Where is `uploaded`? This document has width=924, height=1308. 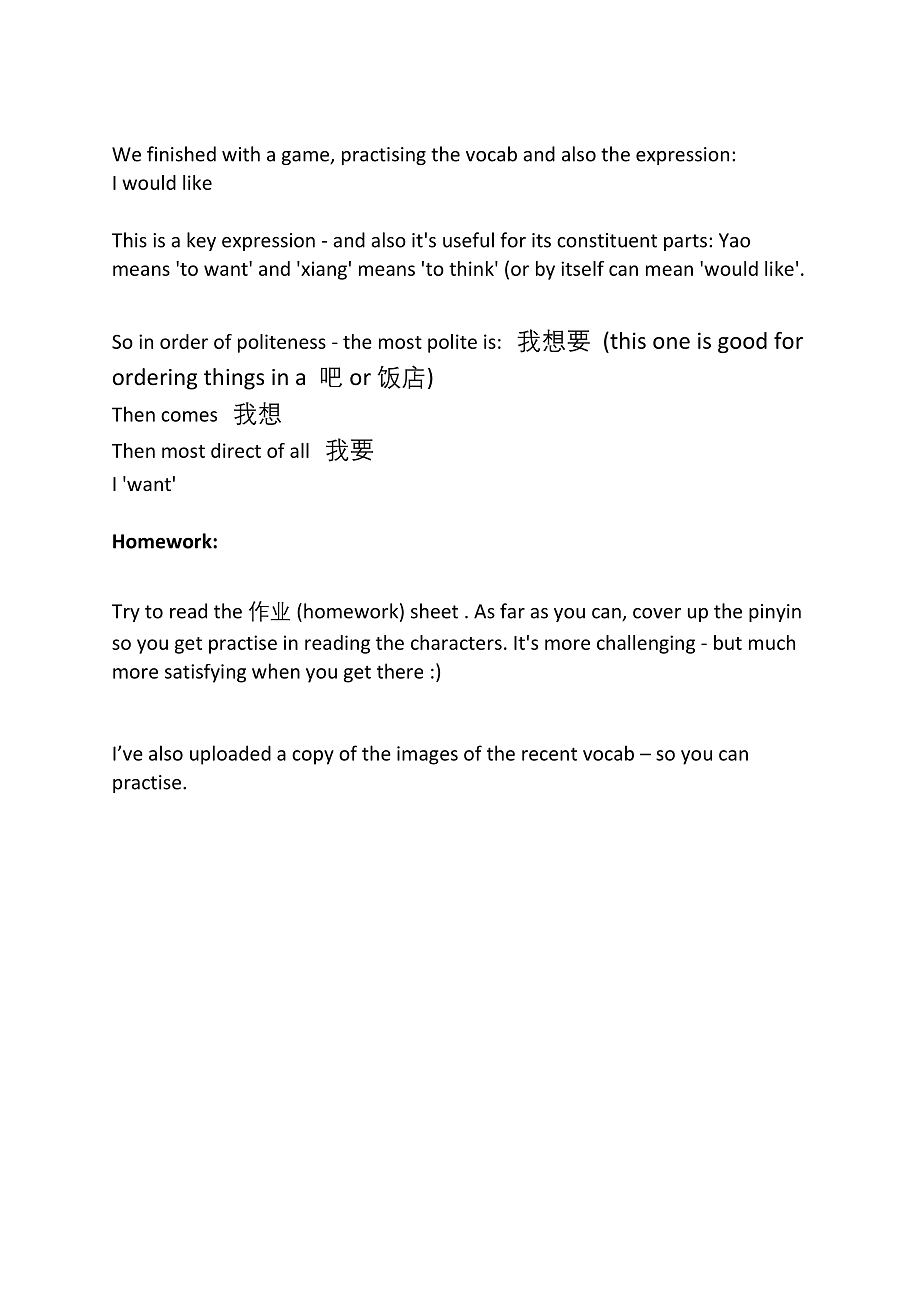 uploaded is located at coordinates (230, 755).
